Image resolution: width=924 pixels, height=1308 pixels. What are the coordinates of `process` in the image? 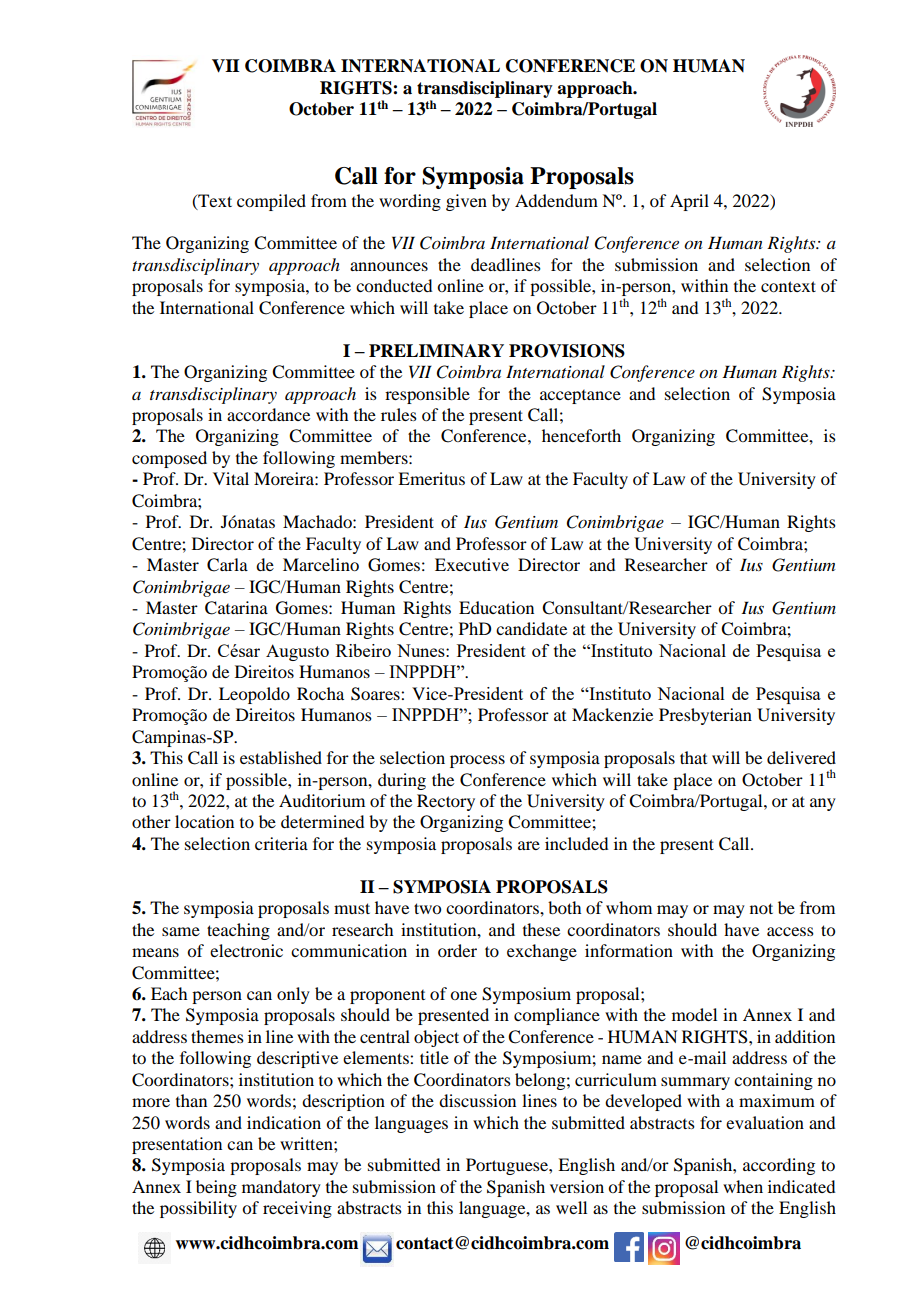 It's located at (477, 761).
